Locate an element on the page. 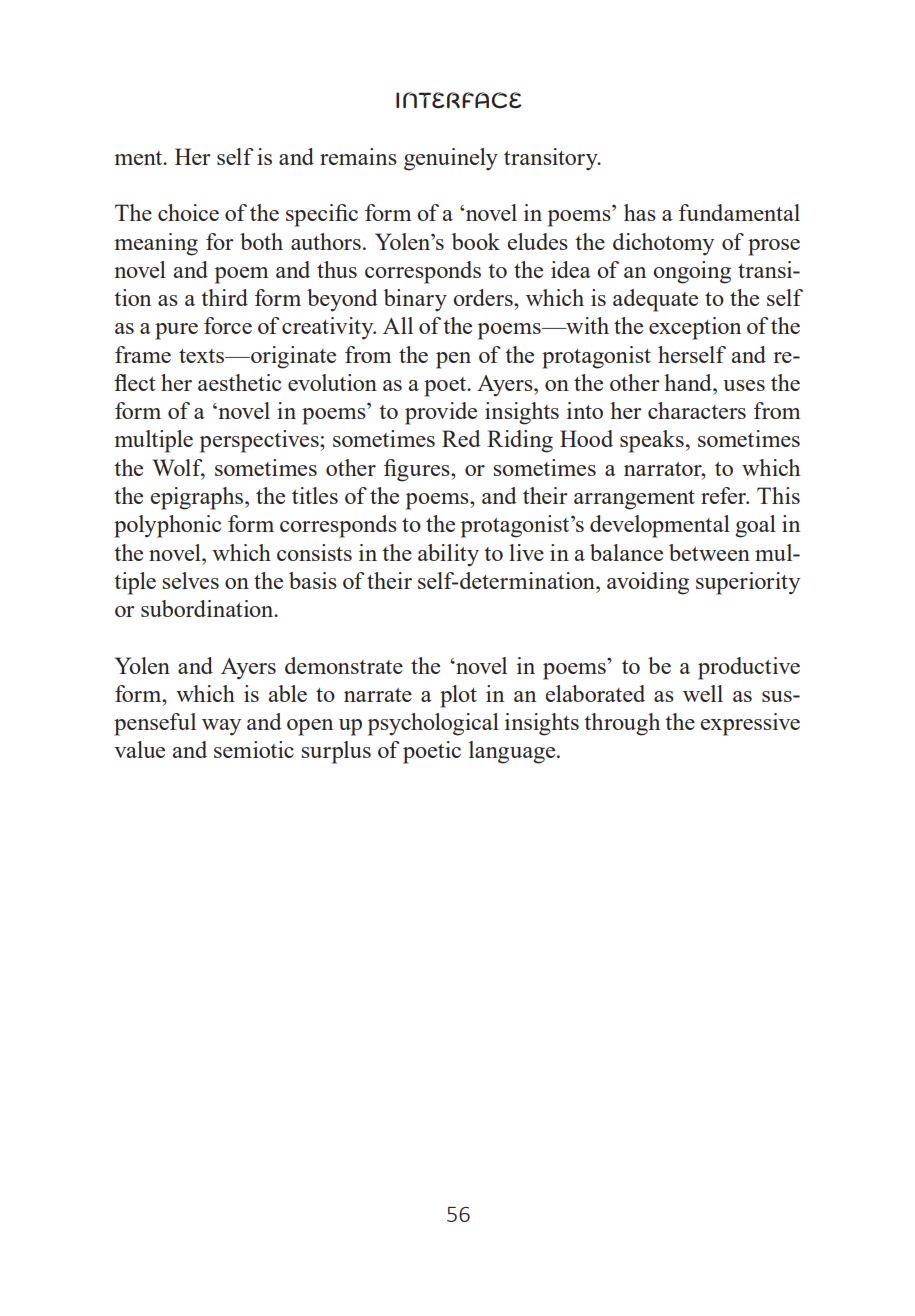 The width and height of the image is (915, 1316). psychological is located at coordinates (433, 724).
